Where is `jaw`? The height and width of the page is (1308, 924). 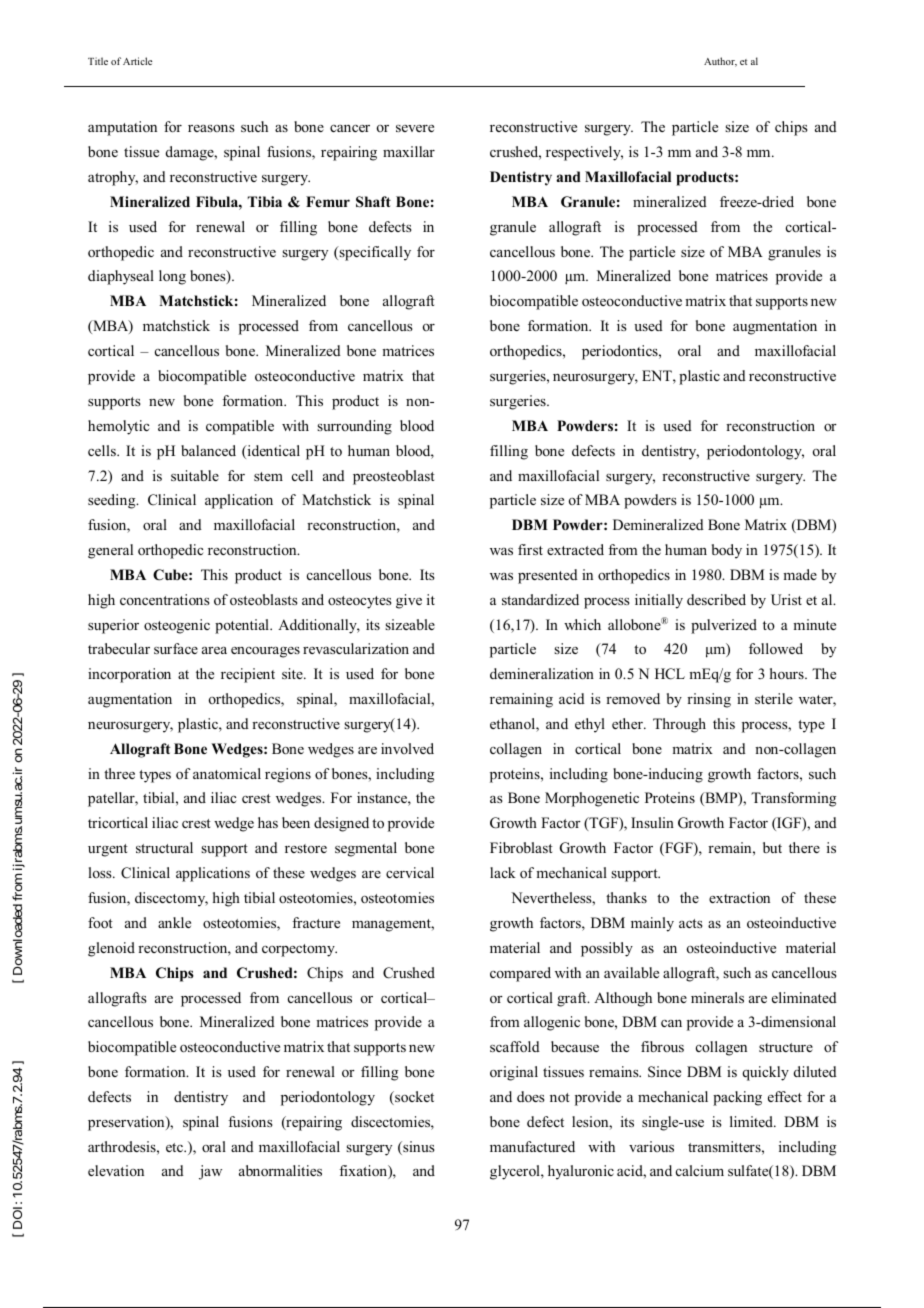 jaw is located at coordinates (210, 1172).
